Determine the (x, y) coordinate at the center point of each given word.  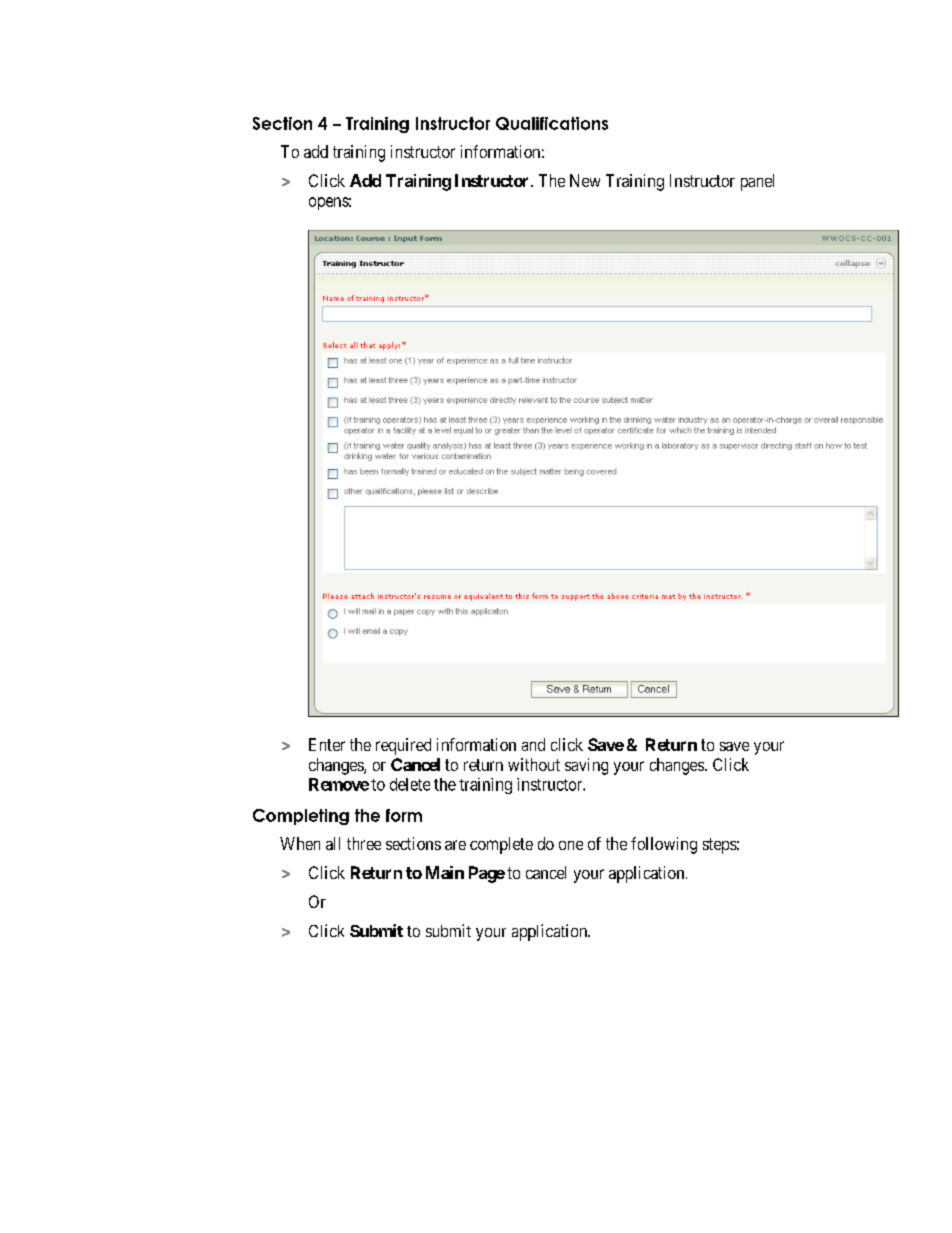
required (403, 746)
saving (586, 766)
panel (757, 182)
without (534, 764)
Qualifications (552, 123)
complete (501, 845)
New (585, 180)
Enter (327, 744)
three (364, 843)
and (533, 744)
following (664, 845)
